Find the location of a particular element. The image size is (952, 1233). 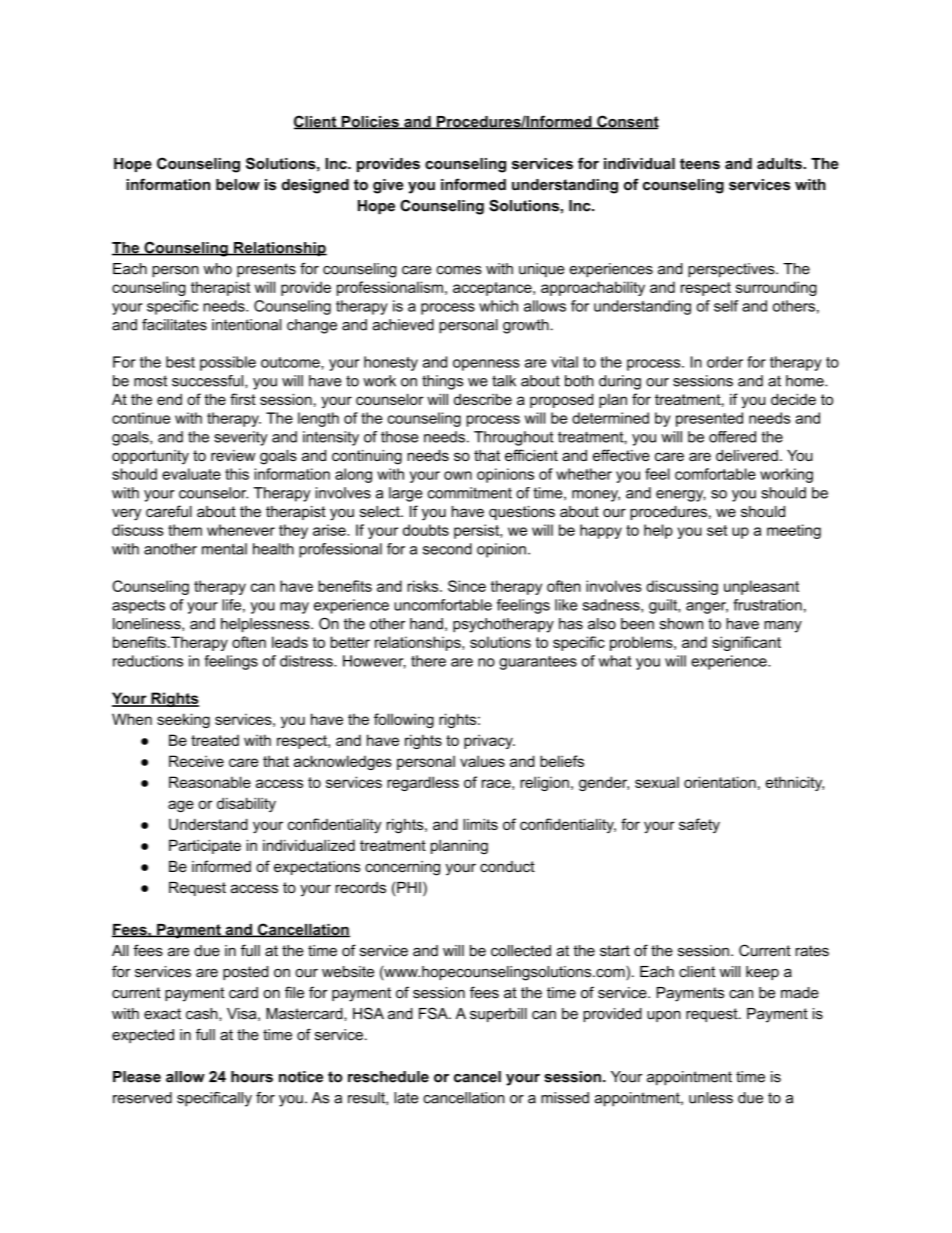

Reasonable is located at coordinates (210, 782).
